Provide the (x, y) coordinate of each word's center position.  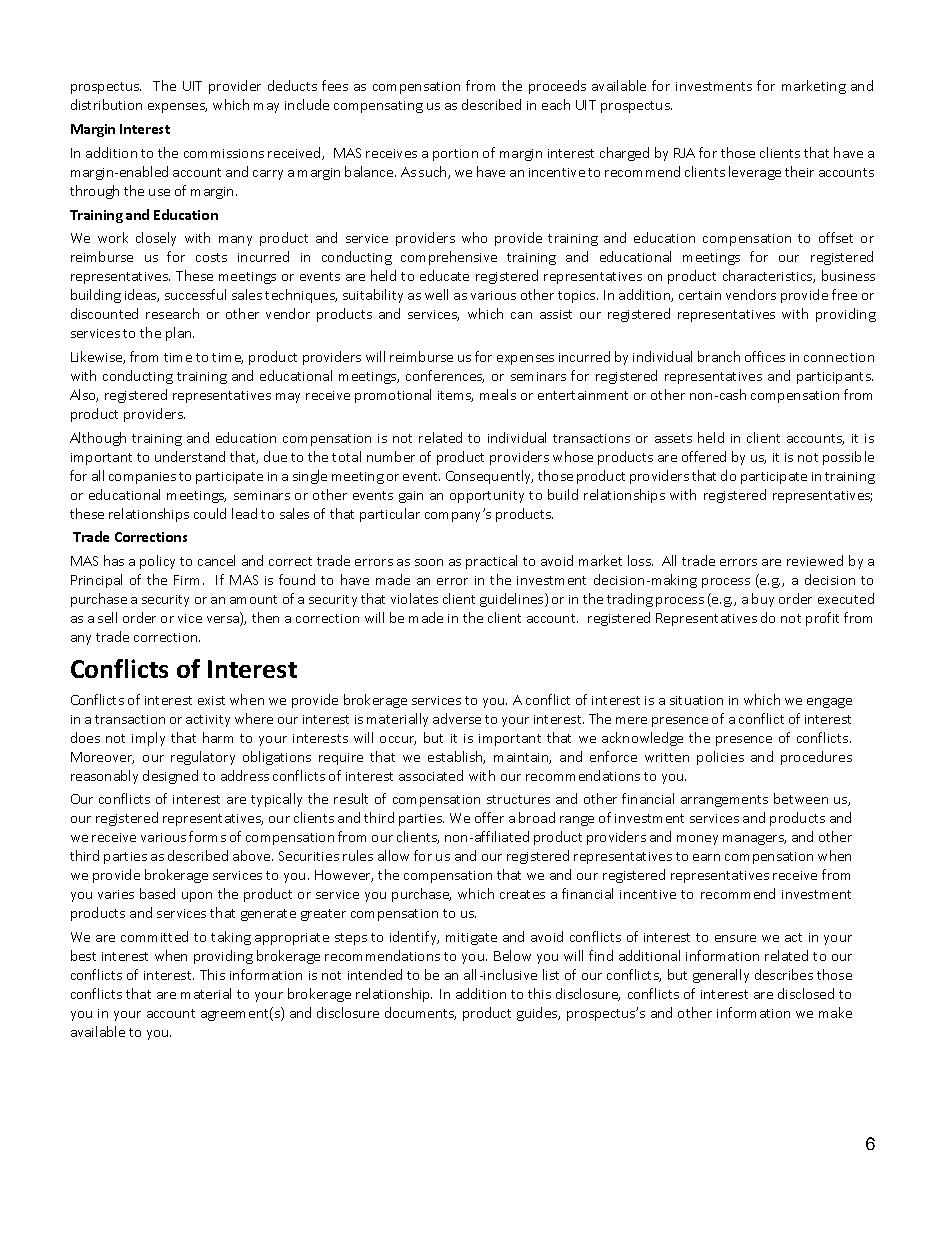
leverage (755, 173)
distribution (106, 104)
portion (455, 155)
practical (491, 562)
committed (154, 936)
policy (157, 562)
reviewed (815, 560)
